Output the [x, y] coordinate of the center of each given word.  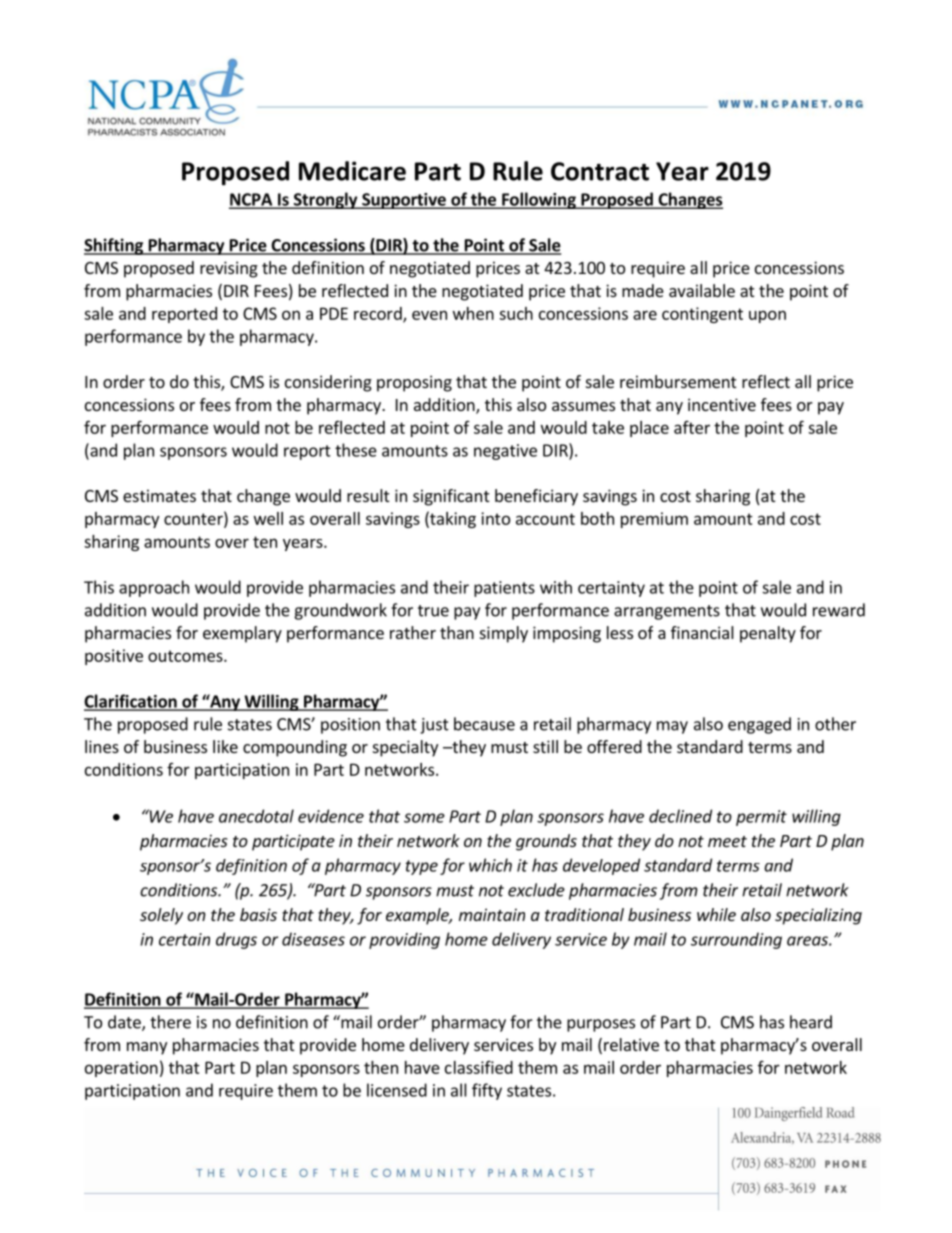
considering [328, 383]
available [702, 290]
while [716, 914]
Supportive [404, 201]
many [147, 1048]
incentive [722, 404]
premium [654, 520]
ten [265, 542]
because [484, 724]
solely [161, 916]
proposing [414, 383]
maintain [492, 914]
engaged [759, 725]
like [225, 746]
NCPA [252, 200]
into [495, 518]
